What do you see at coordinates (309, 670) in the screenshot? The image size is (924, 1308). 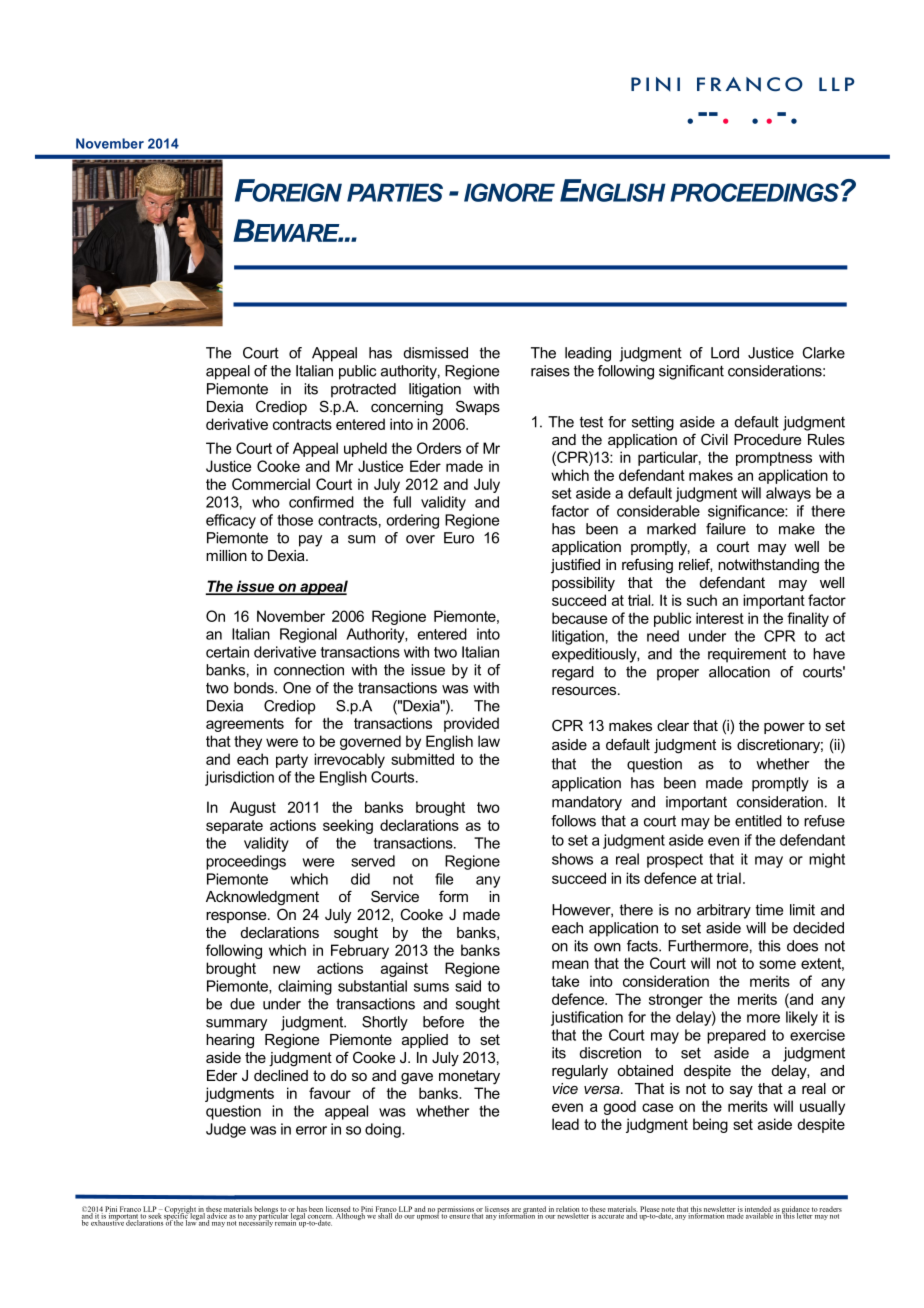 I see `connection` at bounding box center [309, 670].
